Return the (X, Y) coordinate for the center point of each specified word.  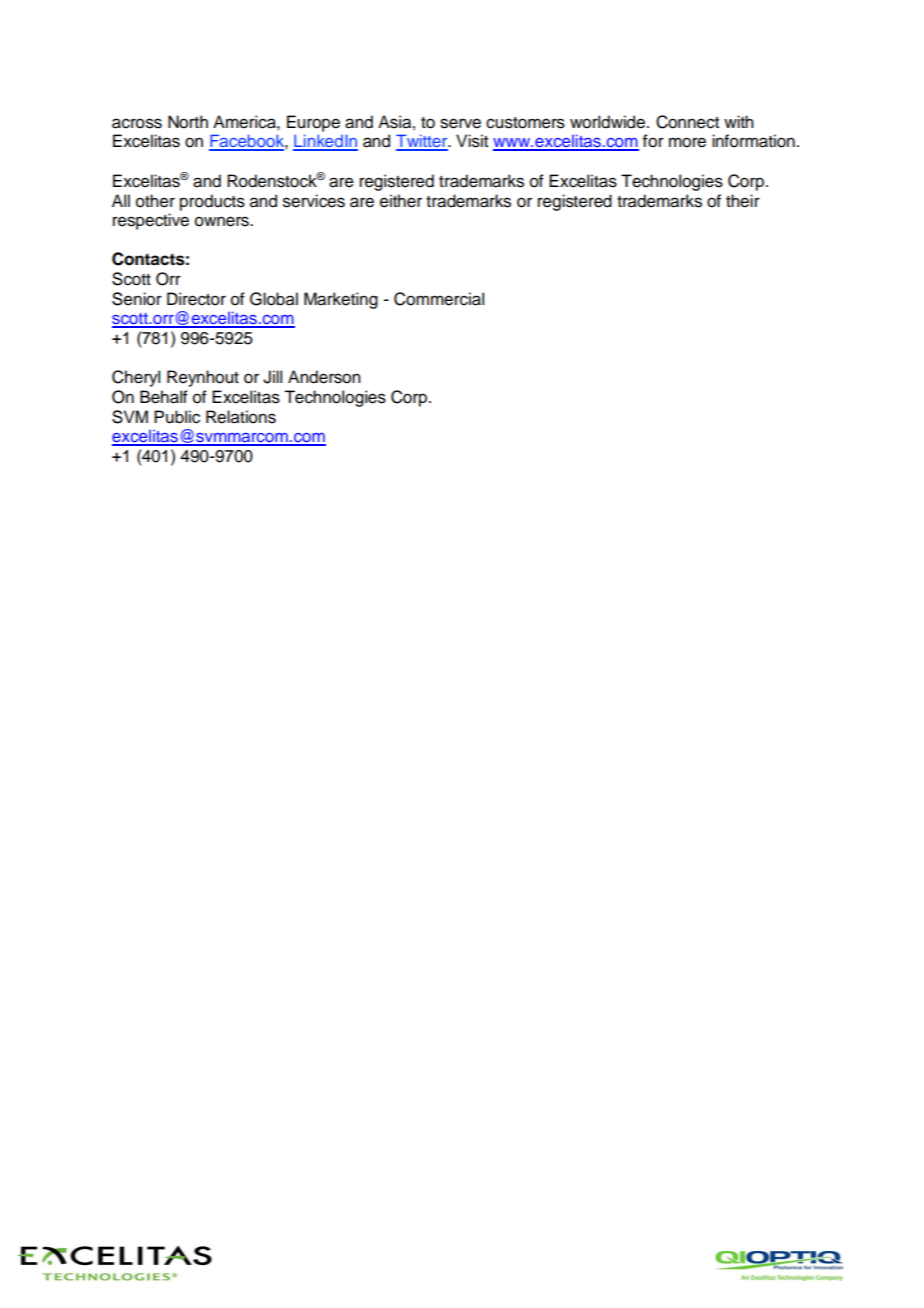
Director (196, 299)
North (188, 122)
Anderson (324, 377)
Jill (272, 377)
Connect (687, 122)
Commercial (439, 299)
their (743, 201)
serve (460, 123)
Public (177, 417)
